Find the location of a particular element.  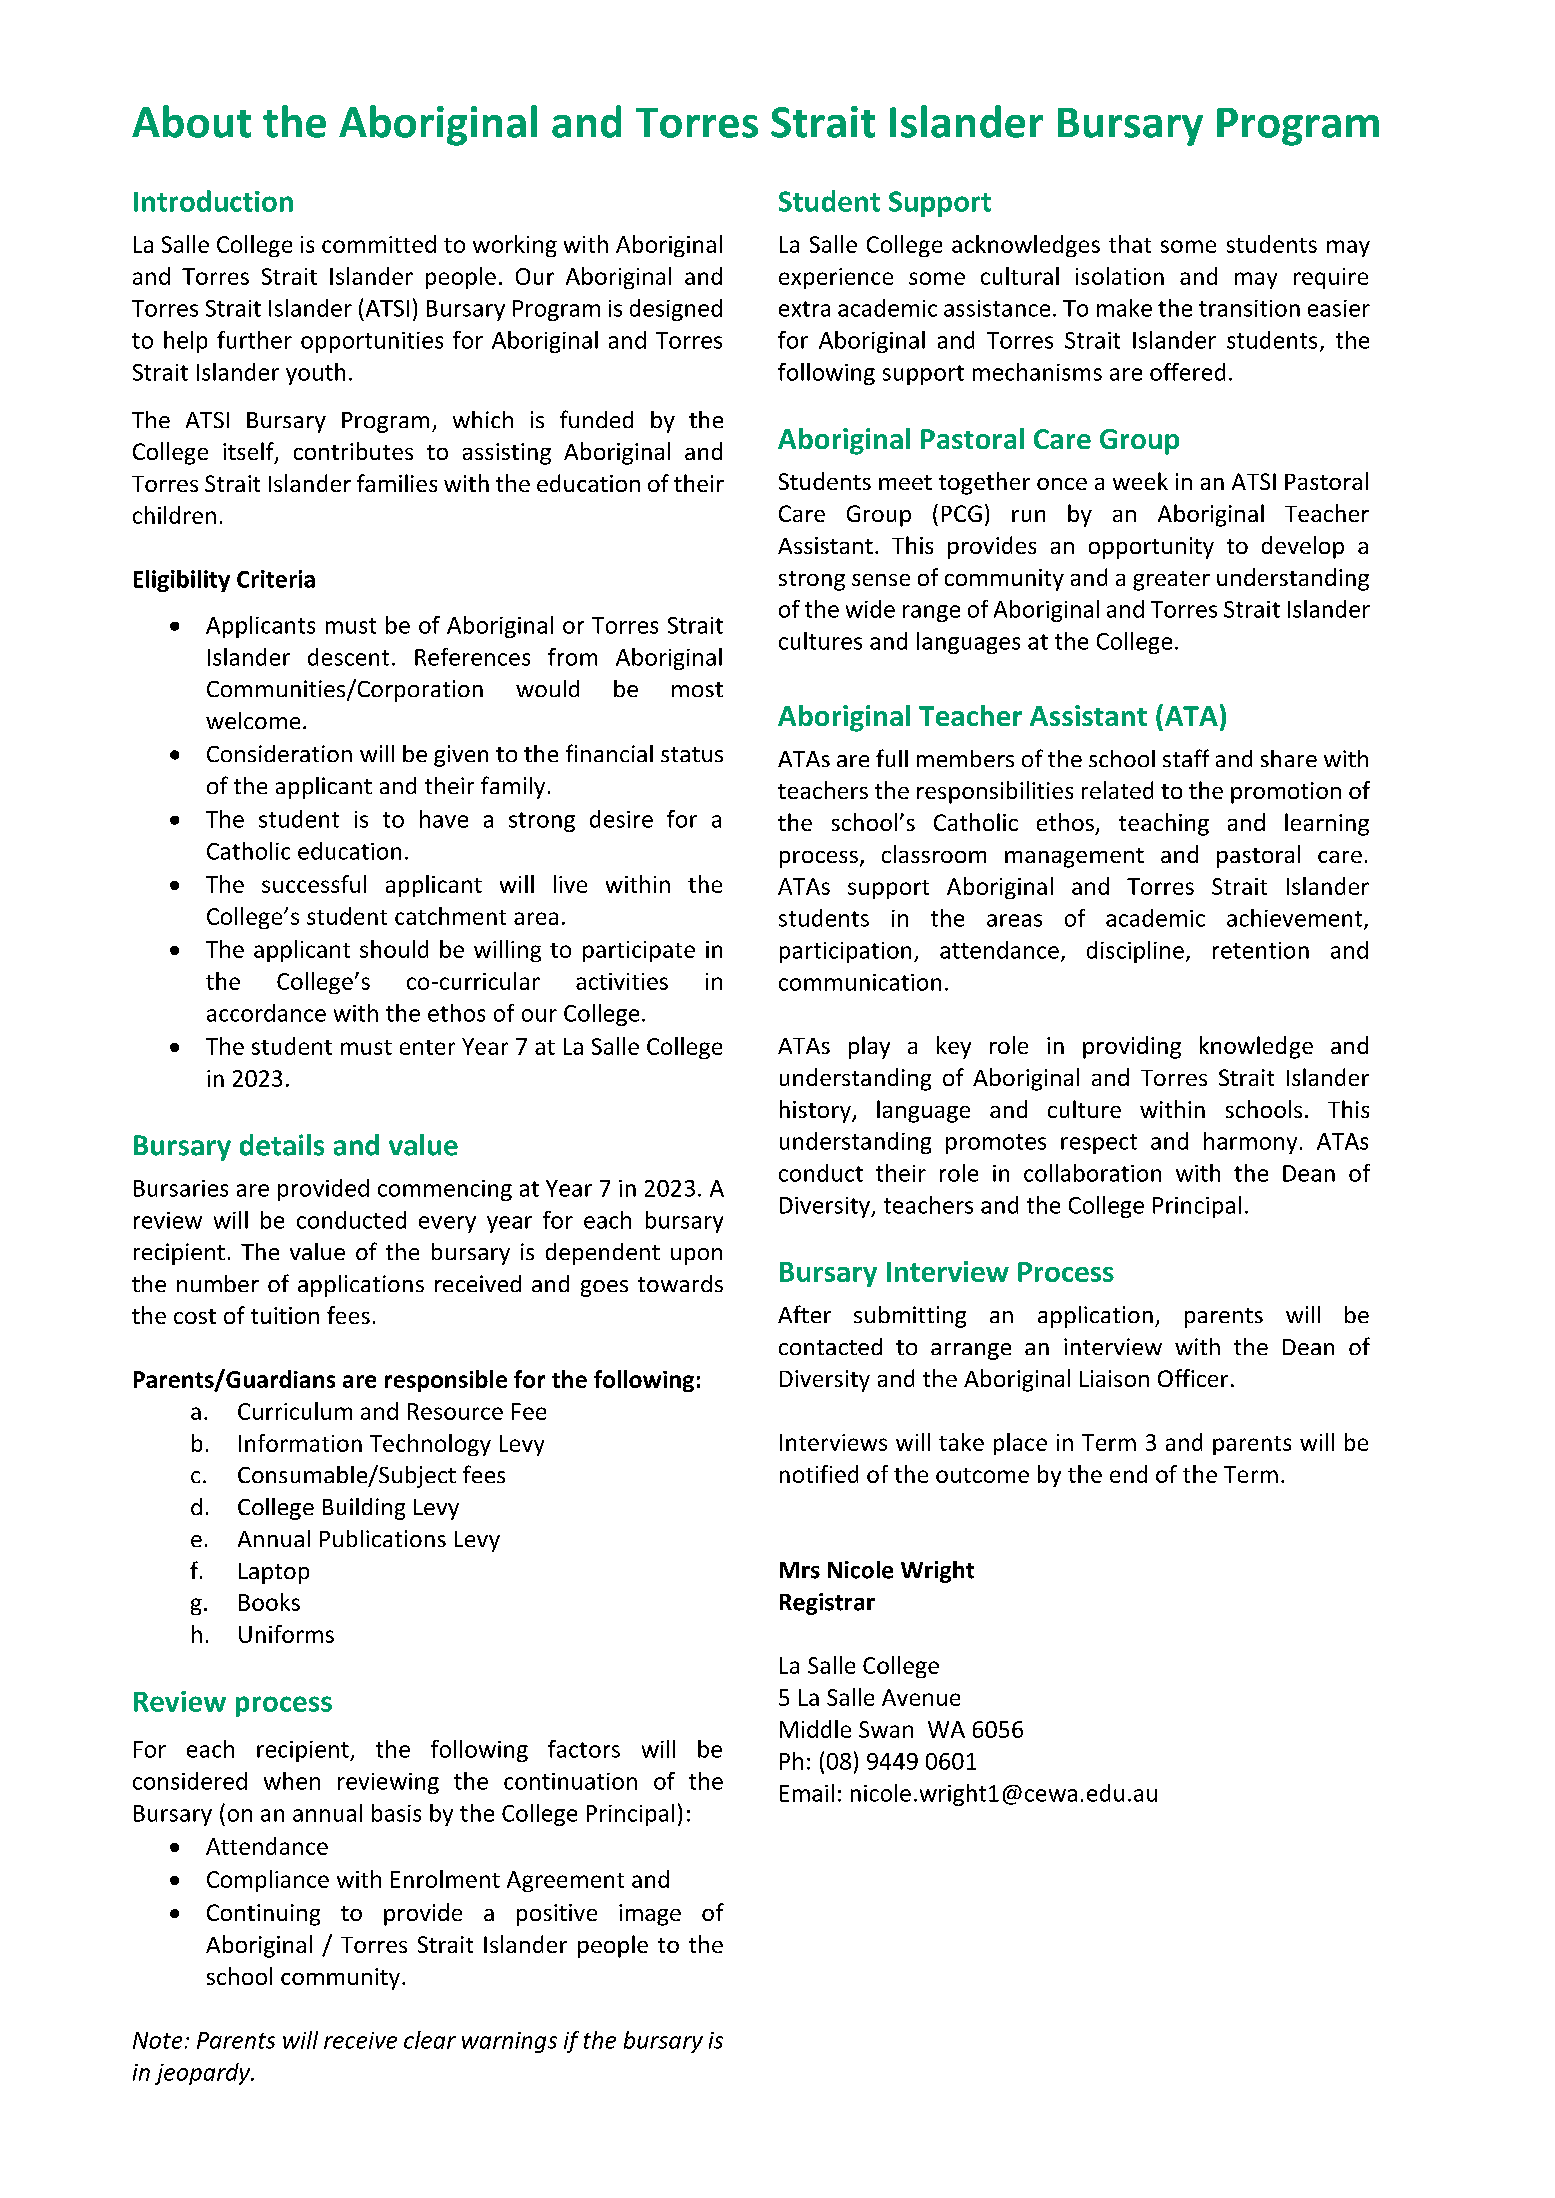

staff is located at coordinates (1186, 758).
